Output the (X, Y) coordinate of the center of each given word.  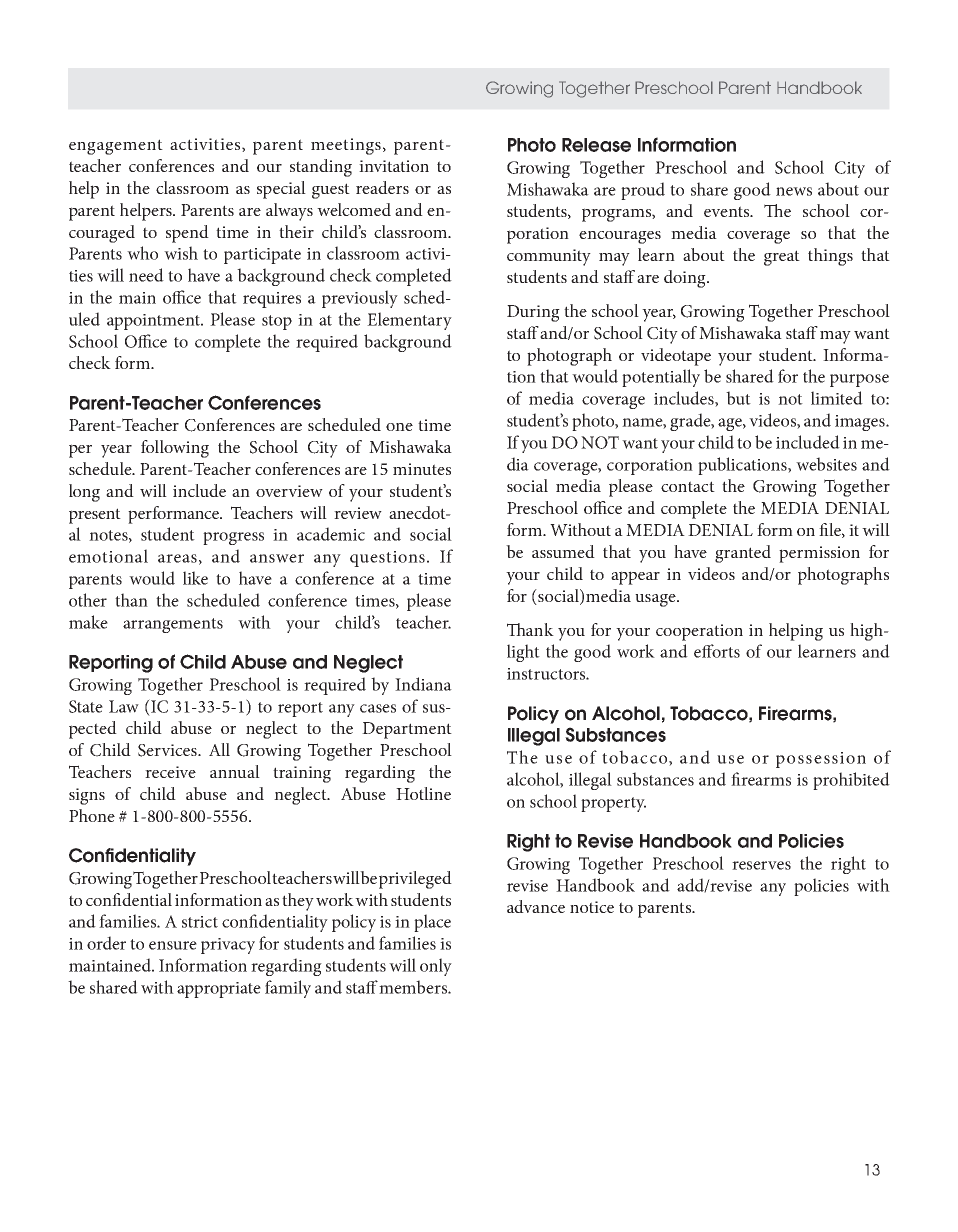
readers (382, 187)
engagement (116, 147)
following (175, 449)
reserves (761, 865)
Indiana (423, 684)
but (738, 398)
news (794, 191)
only (436, 967)
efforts (717, 651)
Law (124, 706)
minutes (422, 469)
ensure (173, 945)
